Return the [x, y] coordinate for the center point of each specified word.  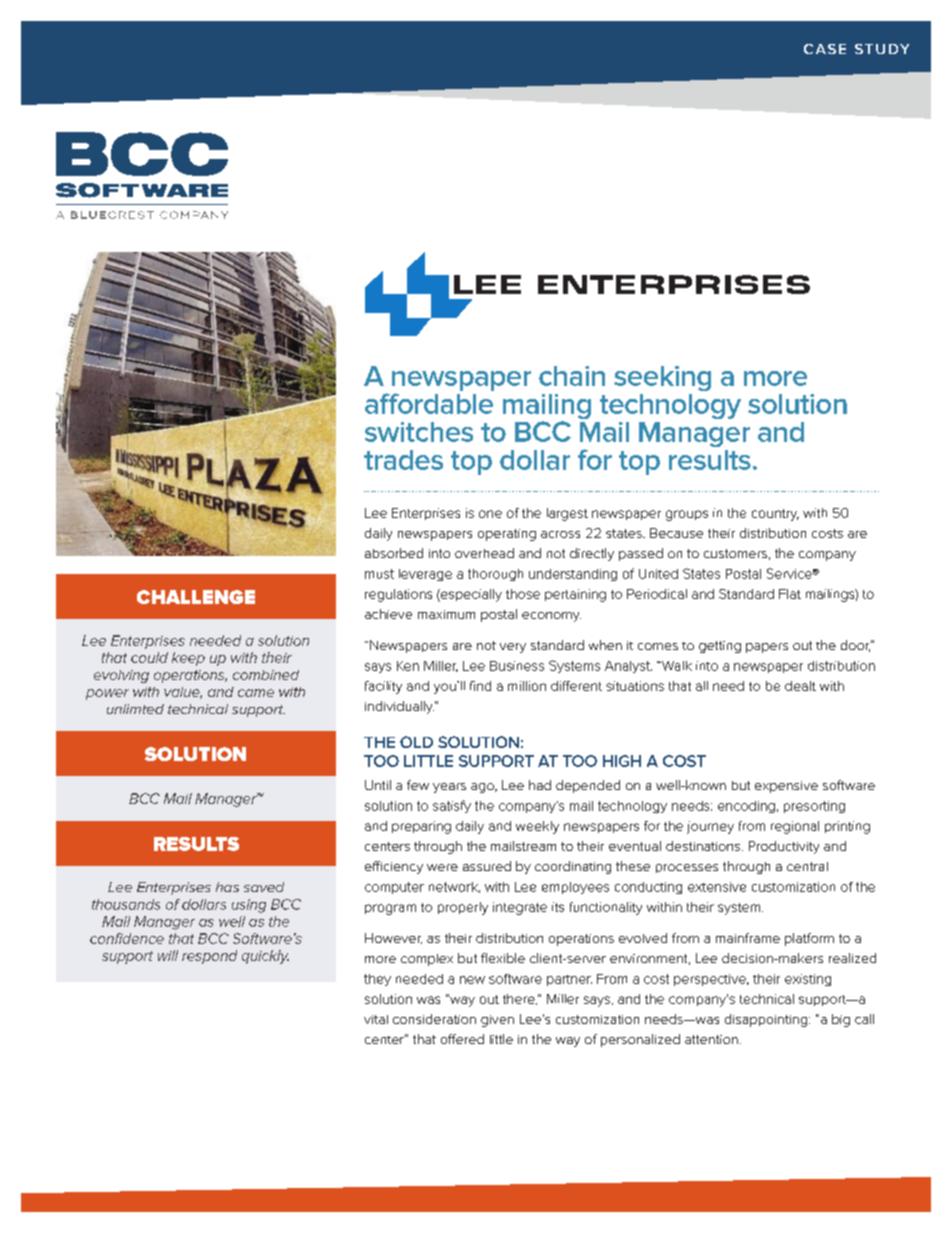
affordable [429, 403]
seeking [662, 378]
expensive [786, 787]
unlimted [135, 709]
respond [209, 957]
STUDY [882, 49]
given [497, 1021]
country [775, 515]
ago [483, 788]
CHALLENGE [196, 597]
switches [419, 432]
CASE [825, 49]
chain [572, 376]
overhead [484, 553]
